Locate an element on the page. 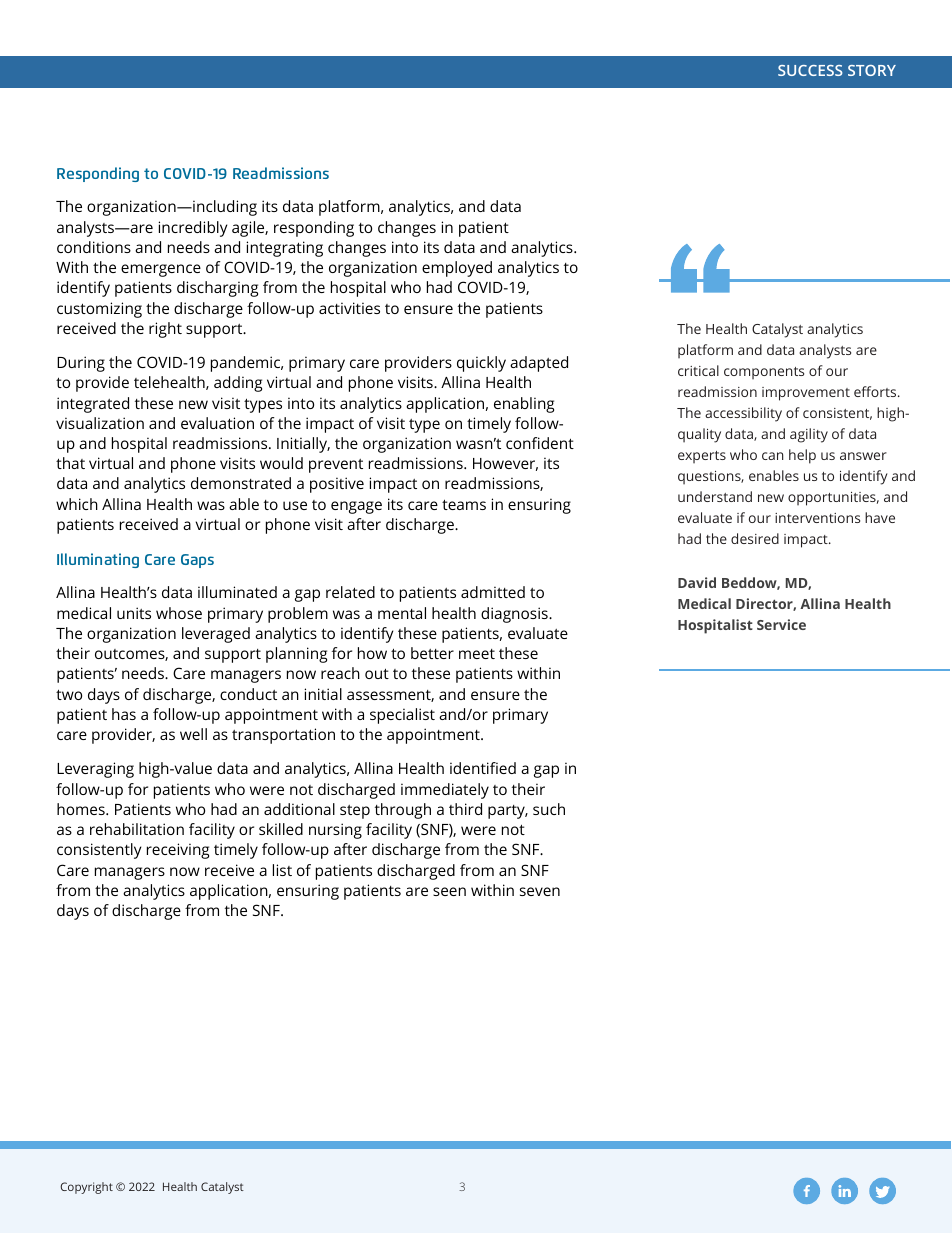 The width and height of the document is (952, 1233). SUCCESS is located at coordinates (810, 70).
